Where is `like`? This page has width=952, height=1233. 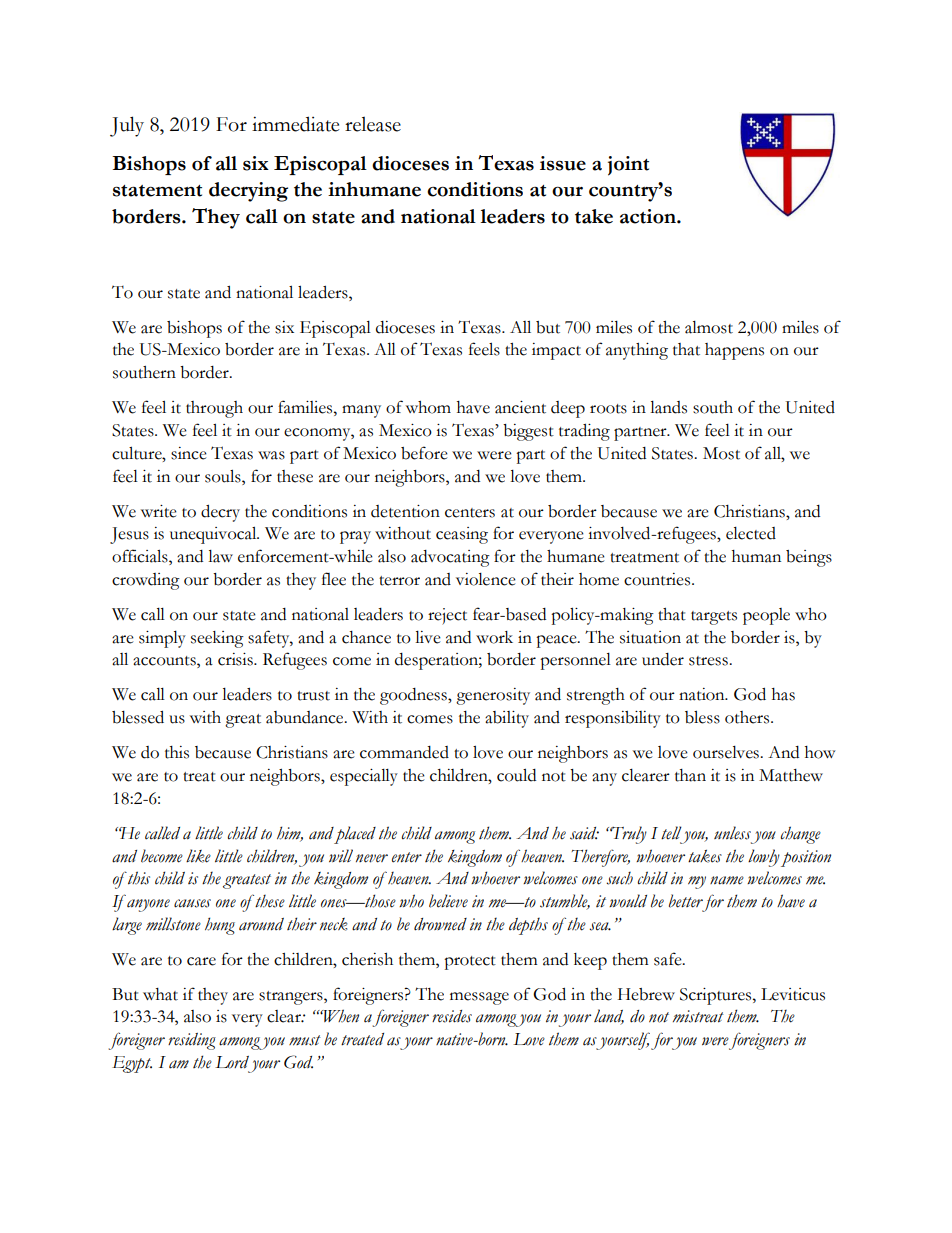 like is located at coordinates (198, 856).
